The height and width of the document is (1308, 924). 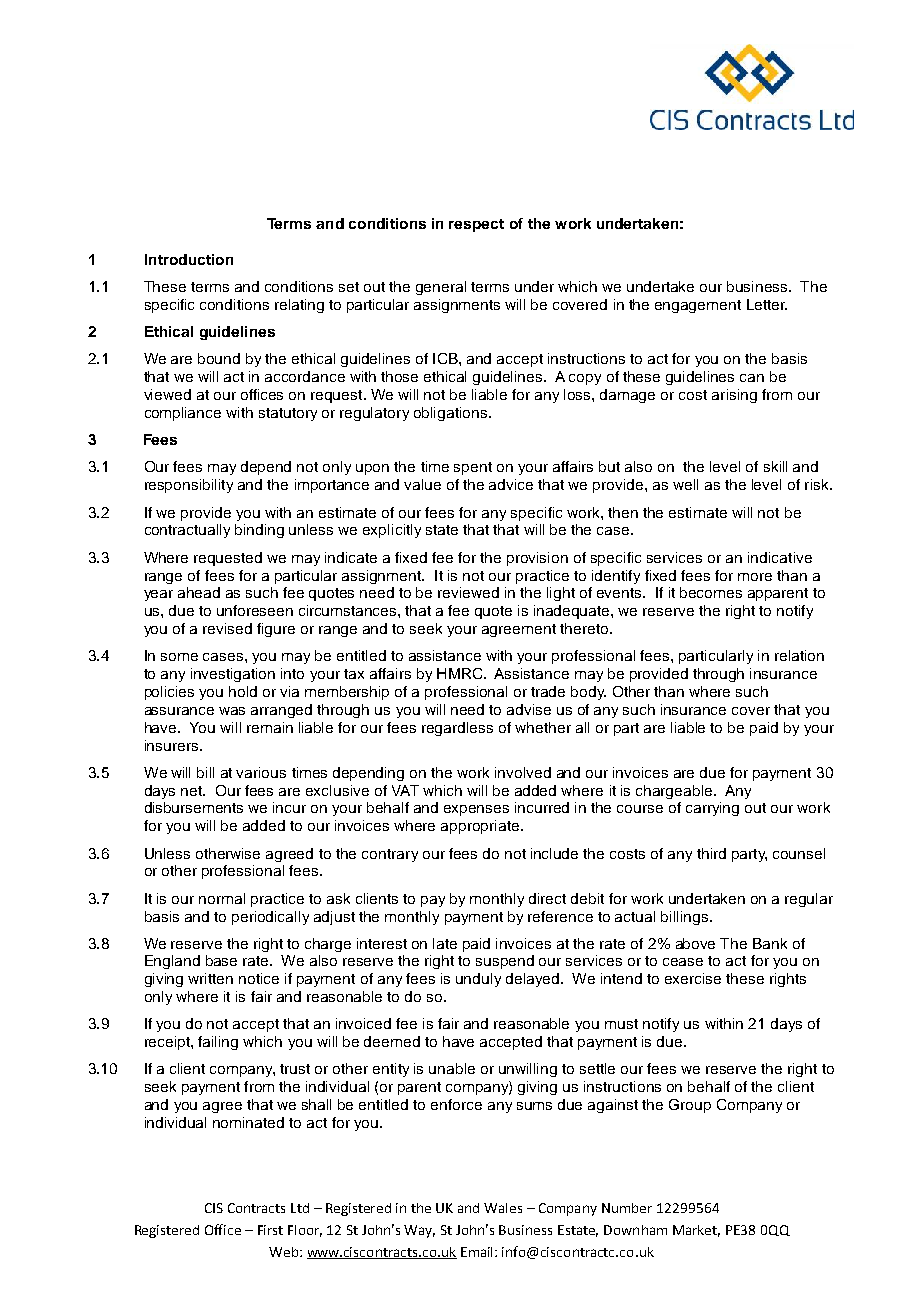 I want to click on notice, so click(x=259, y=978).
